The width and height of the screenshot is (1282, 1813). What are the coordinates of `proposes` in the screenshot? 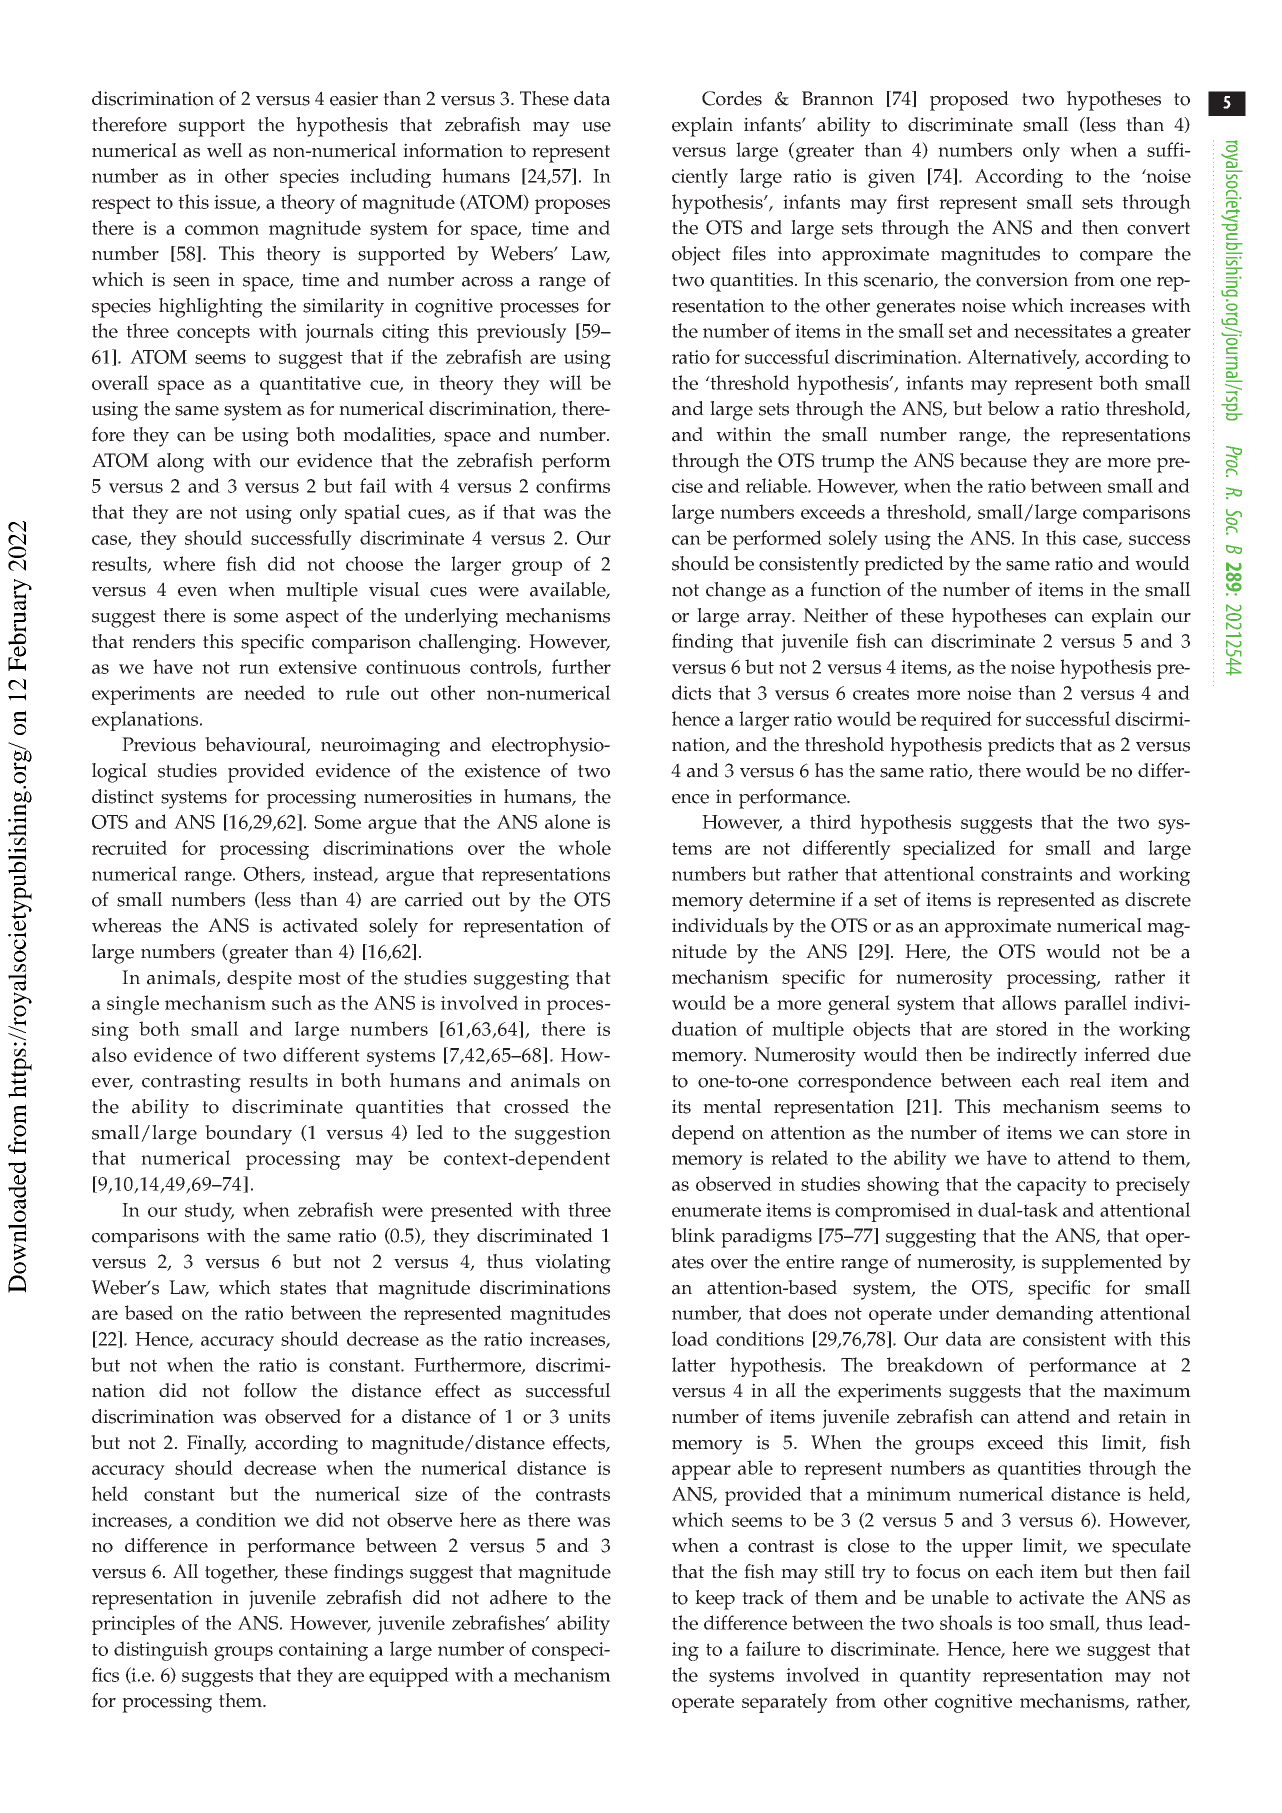 It's located at (572, 206).
